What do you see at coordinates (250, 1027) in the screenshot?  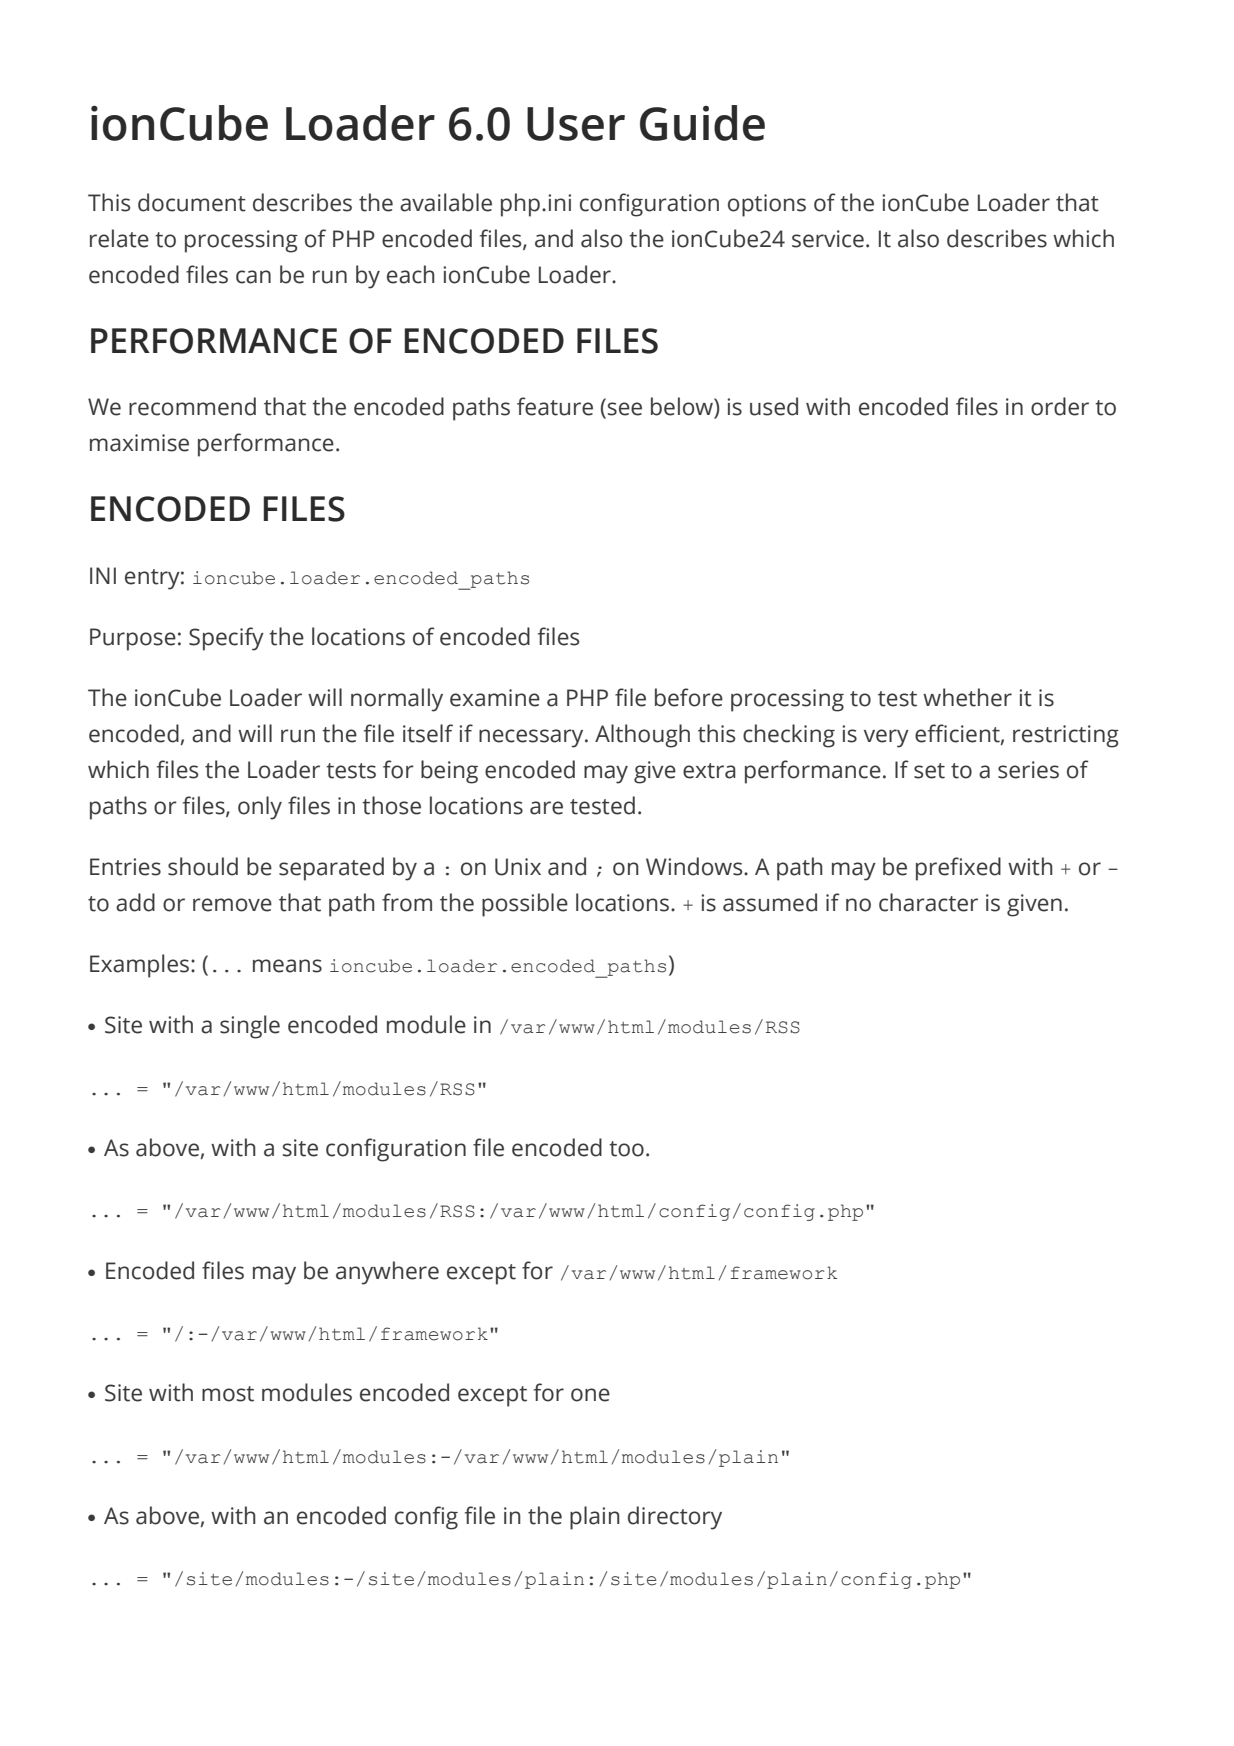 I see `single` at bounding box center [250, 1027].
